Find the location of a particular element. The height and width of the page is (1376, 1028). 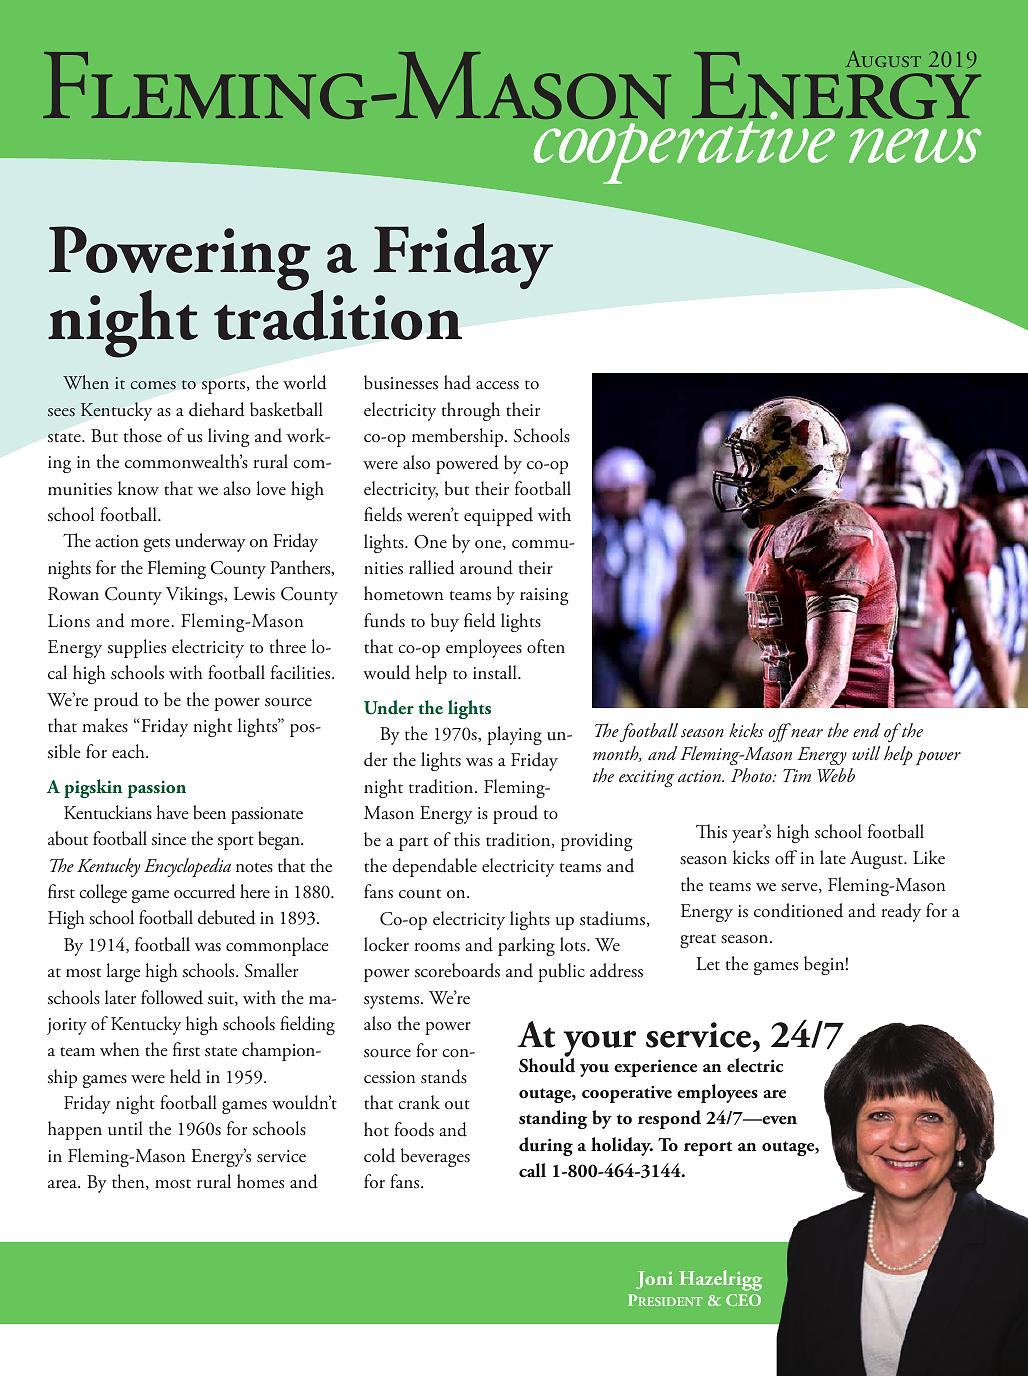

had is located at coordinates (457, 382).
